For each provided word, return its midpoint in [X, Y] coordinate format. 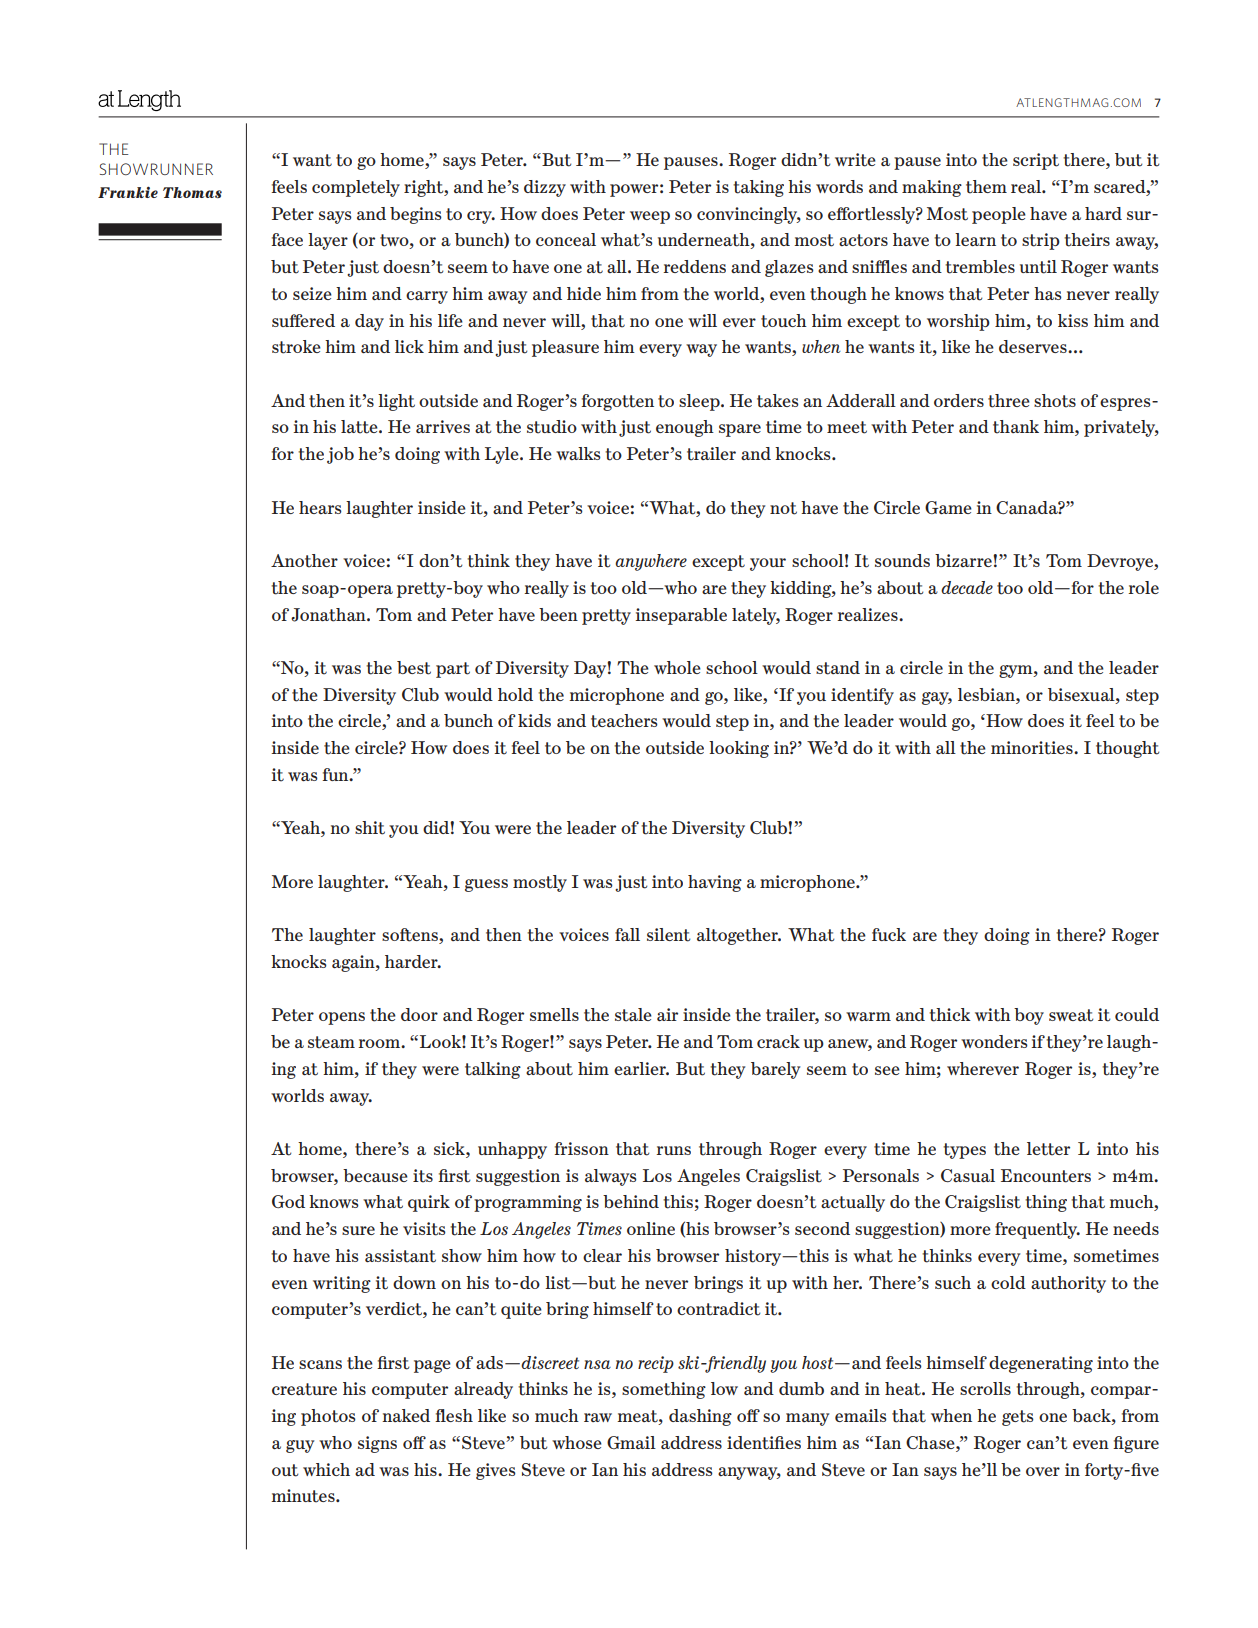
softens [411, 936]
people [999, 215]
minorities [1033, 748]
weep [650, 217]
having [715, 883]
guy [300, 1446]
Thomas [192, 192]
